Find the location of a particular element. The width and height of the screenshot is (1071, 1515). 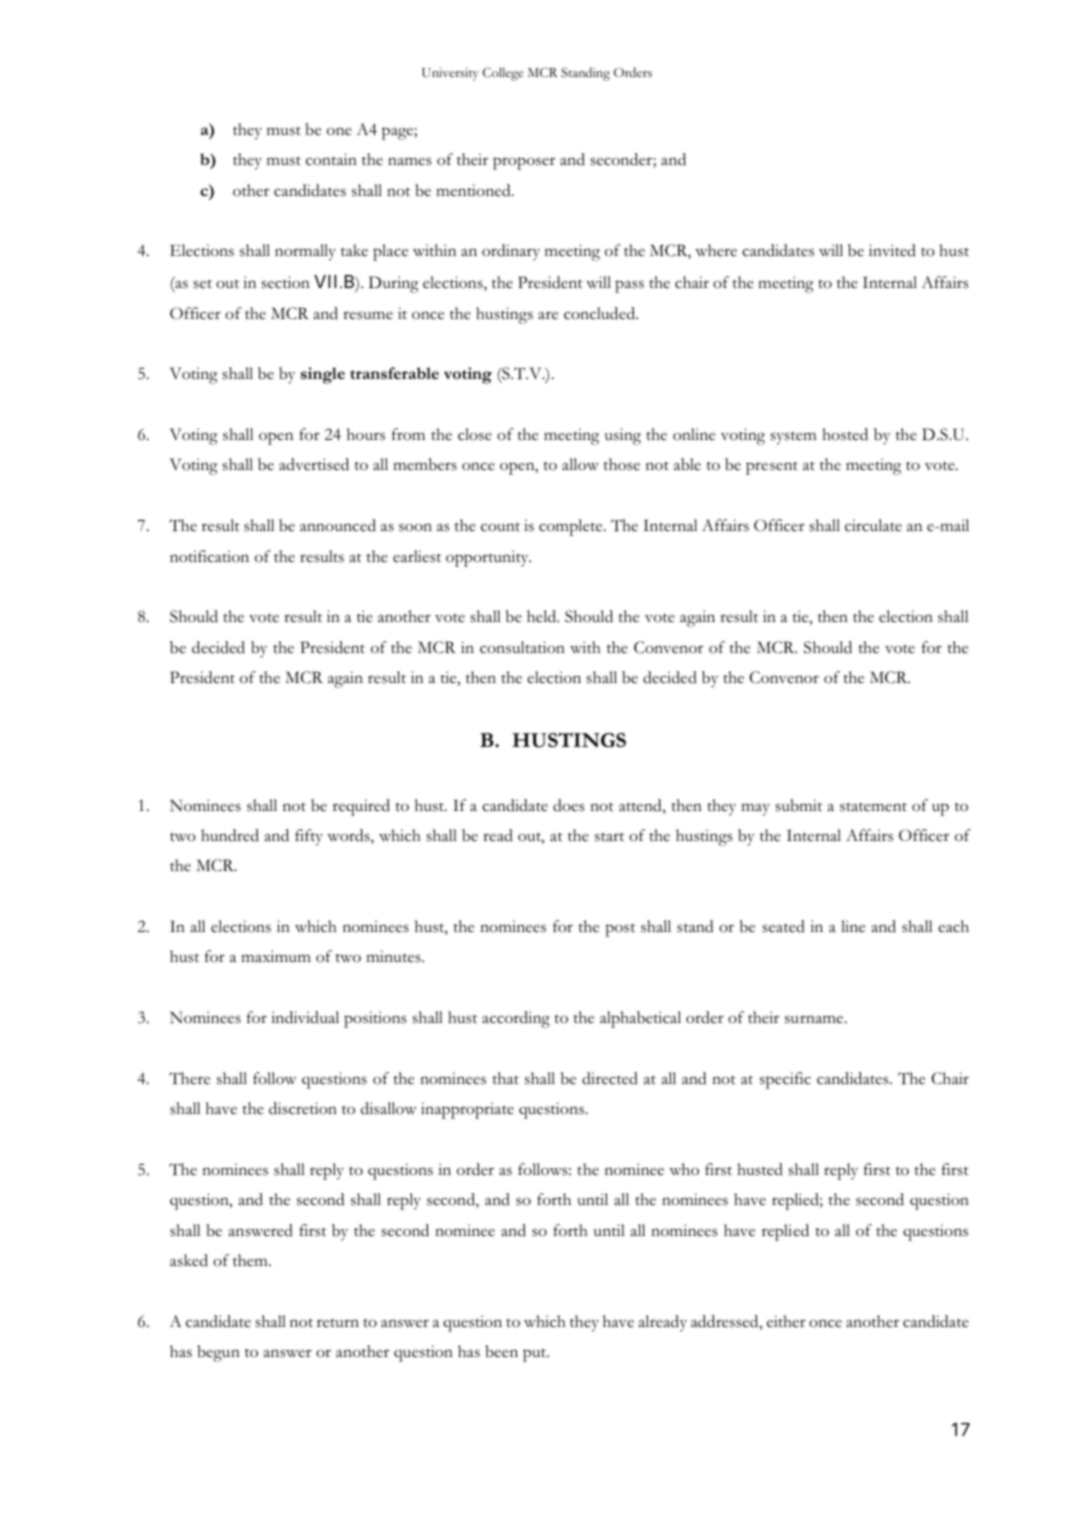

put is located at coordinates (536, 1355).
